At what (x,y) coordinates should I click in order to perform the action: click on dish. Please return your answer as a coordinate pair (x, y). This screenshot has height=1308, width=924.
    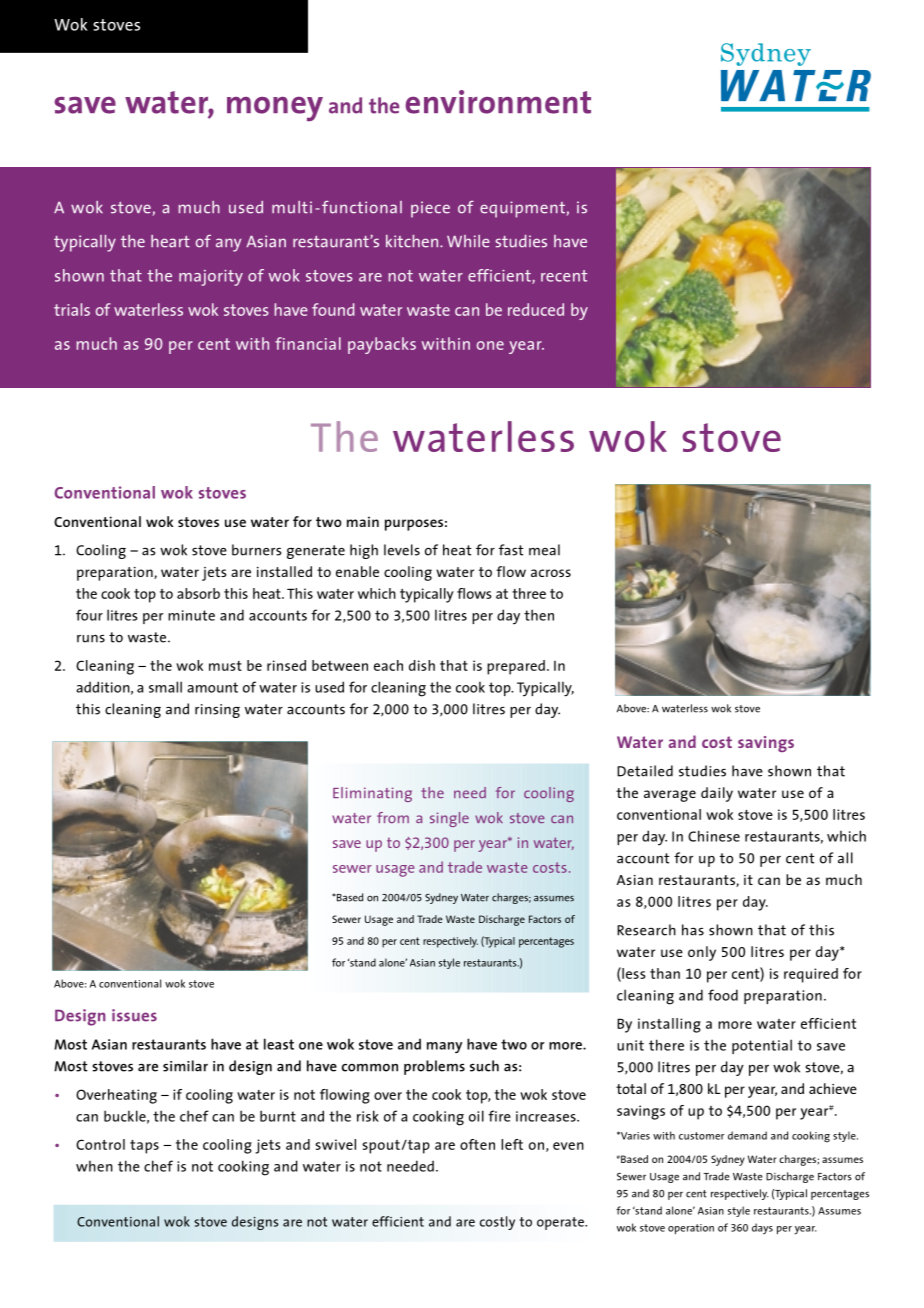
    Looking at the image, I should click on (422, 665).
